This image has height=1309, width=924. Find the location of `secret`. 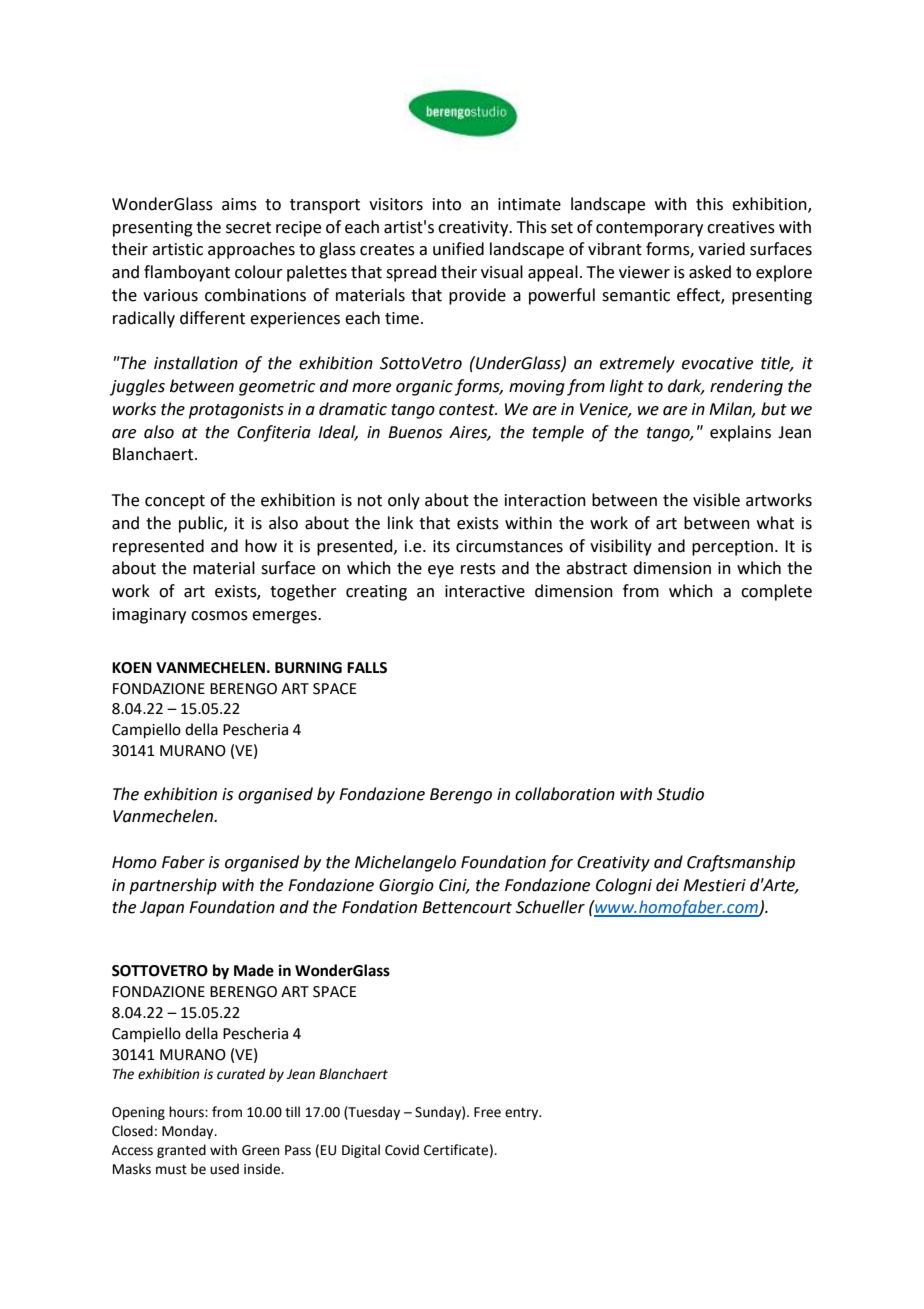

secret is located at coordinates (248, 228).
